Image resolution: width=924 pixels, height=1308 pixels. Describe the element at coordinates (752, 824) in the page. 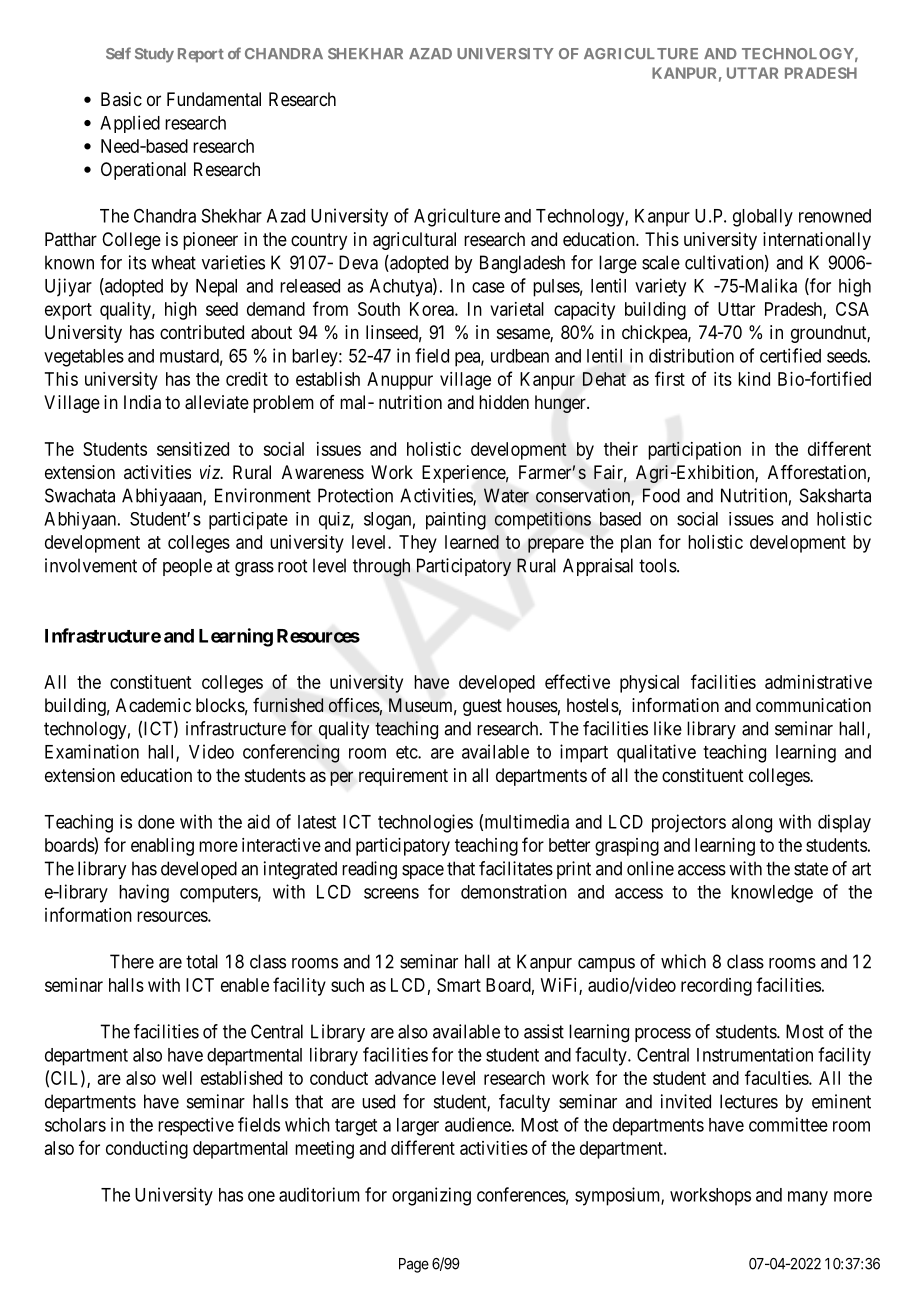

I see `along` at that location.
